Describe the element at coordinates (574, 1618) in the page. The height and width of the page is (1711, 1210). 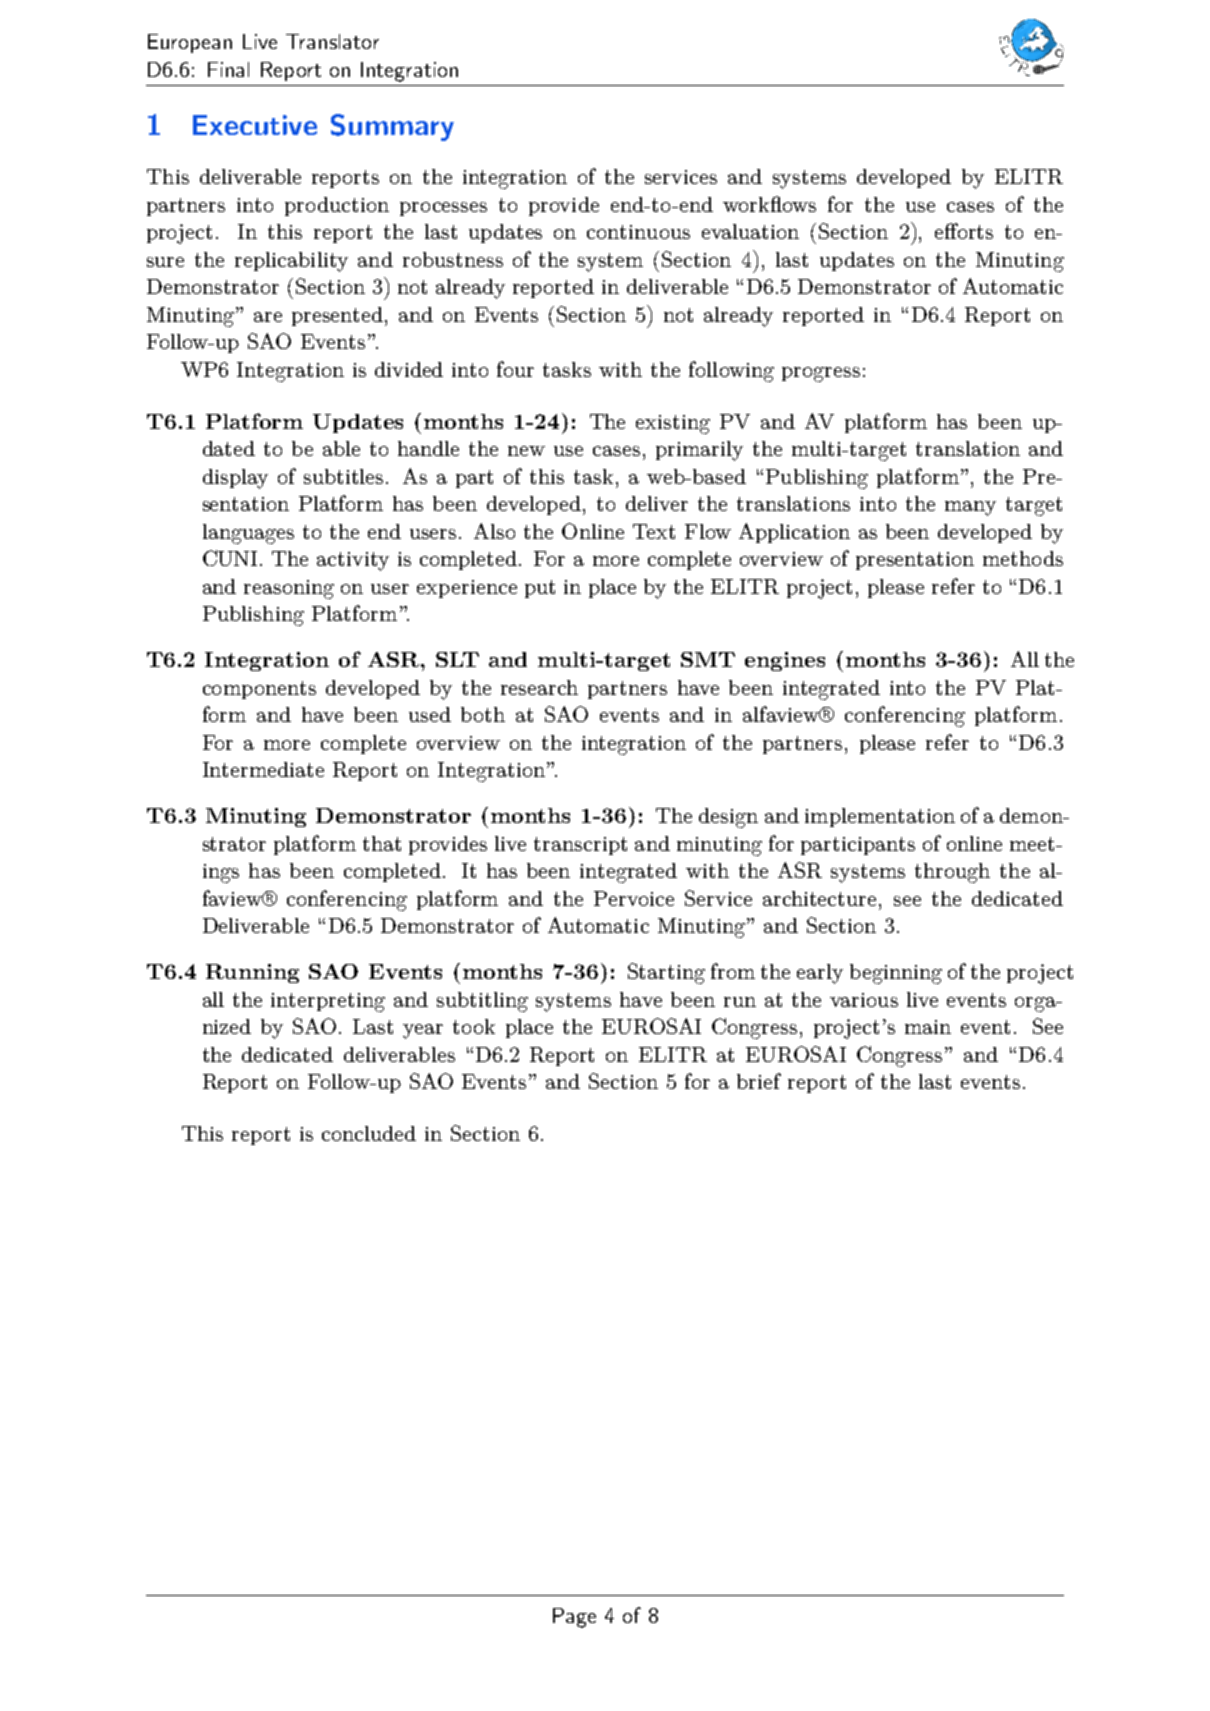
I see `Page` at that location.
